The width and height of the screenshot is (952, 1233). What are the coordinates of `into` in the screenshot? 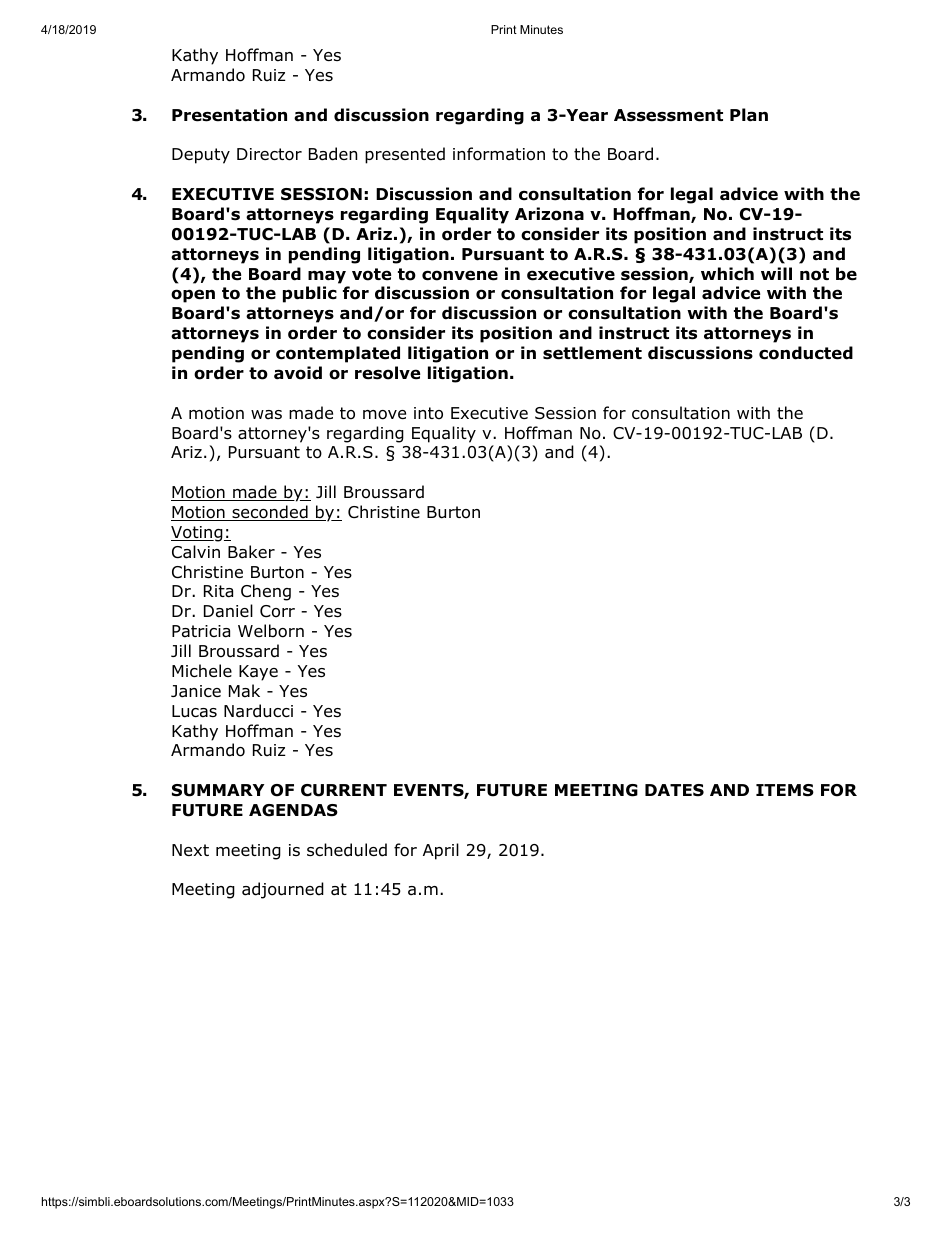 It's located at (428, 413).
